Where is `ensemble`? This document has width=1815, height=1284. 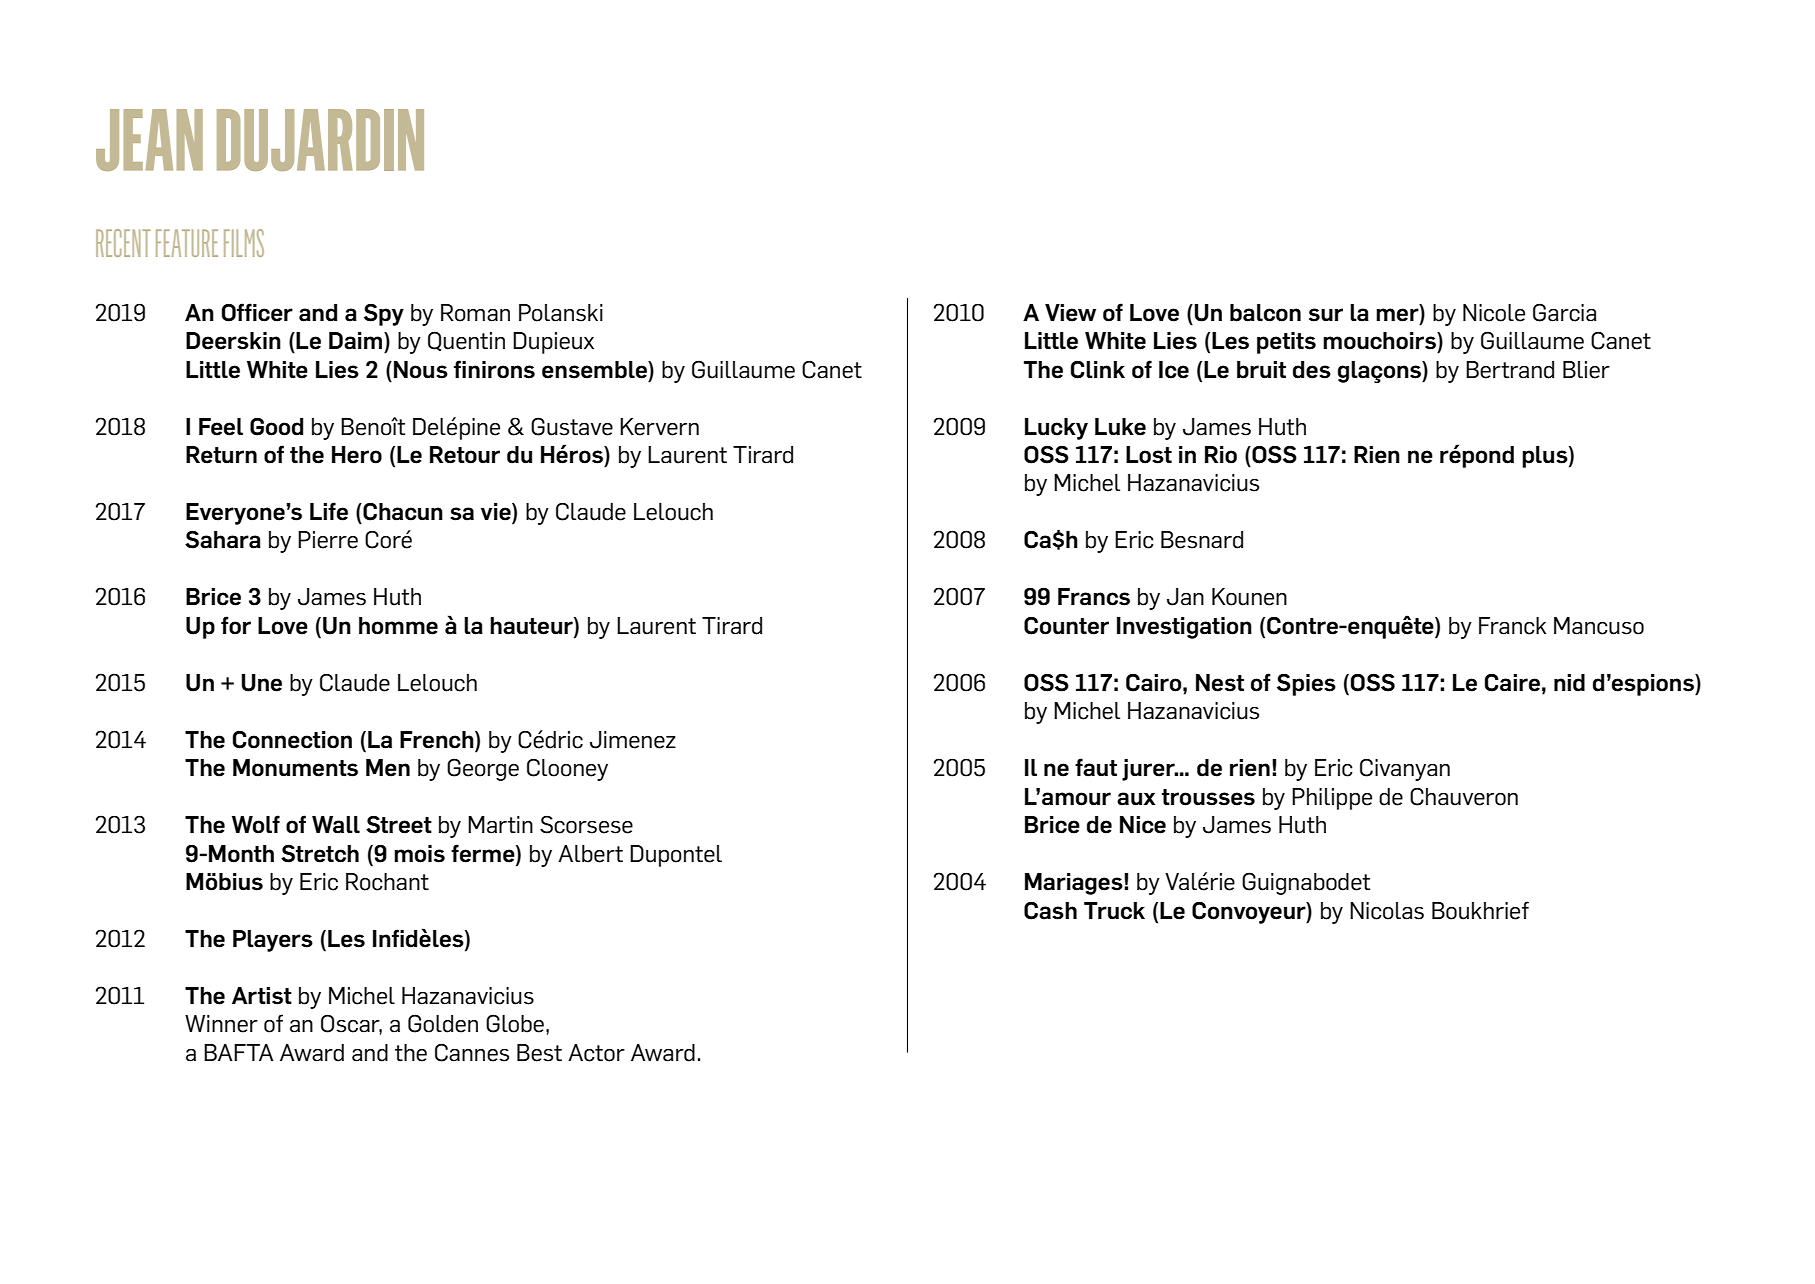 ensemble is located at coordinates (595, 370).
